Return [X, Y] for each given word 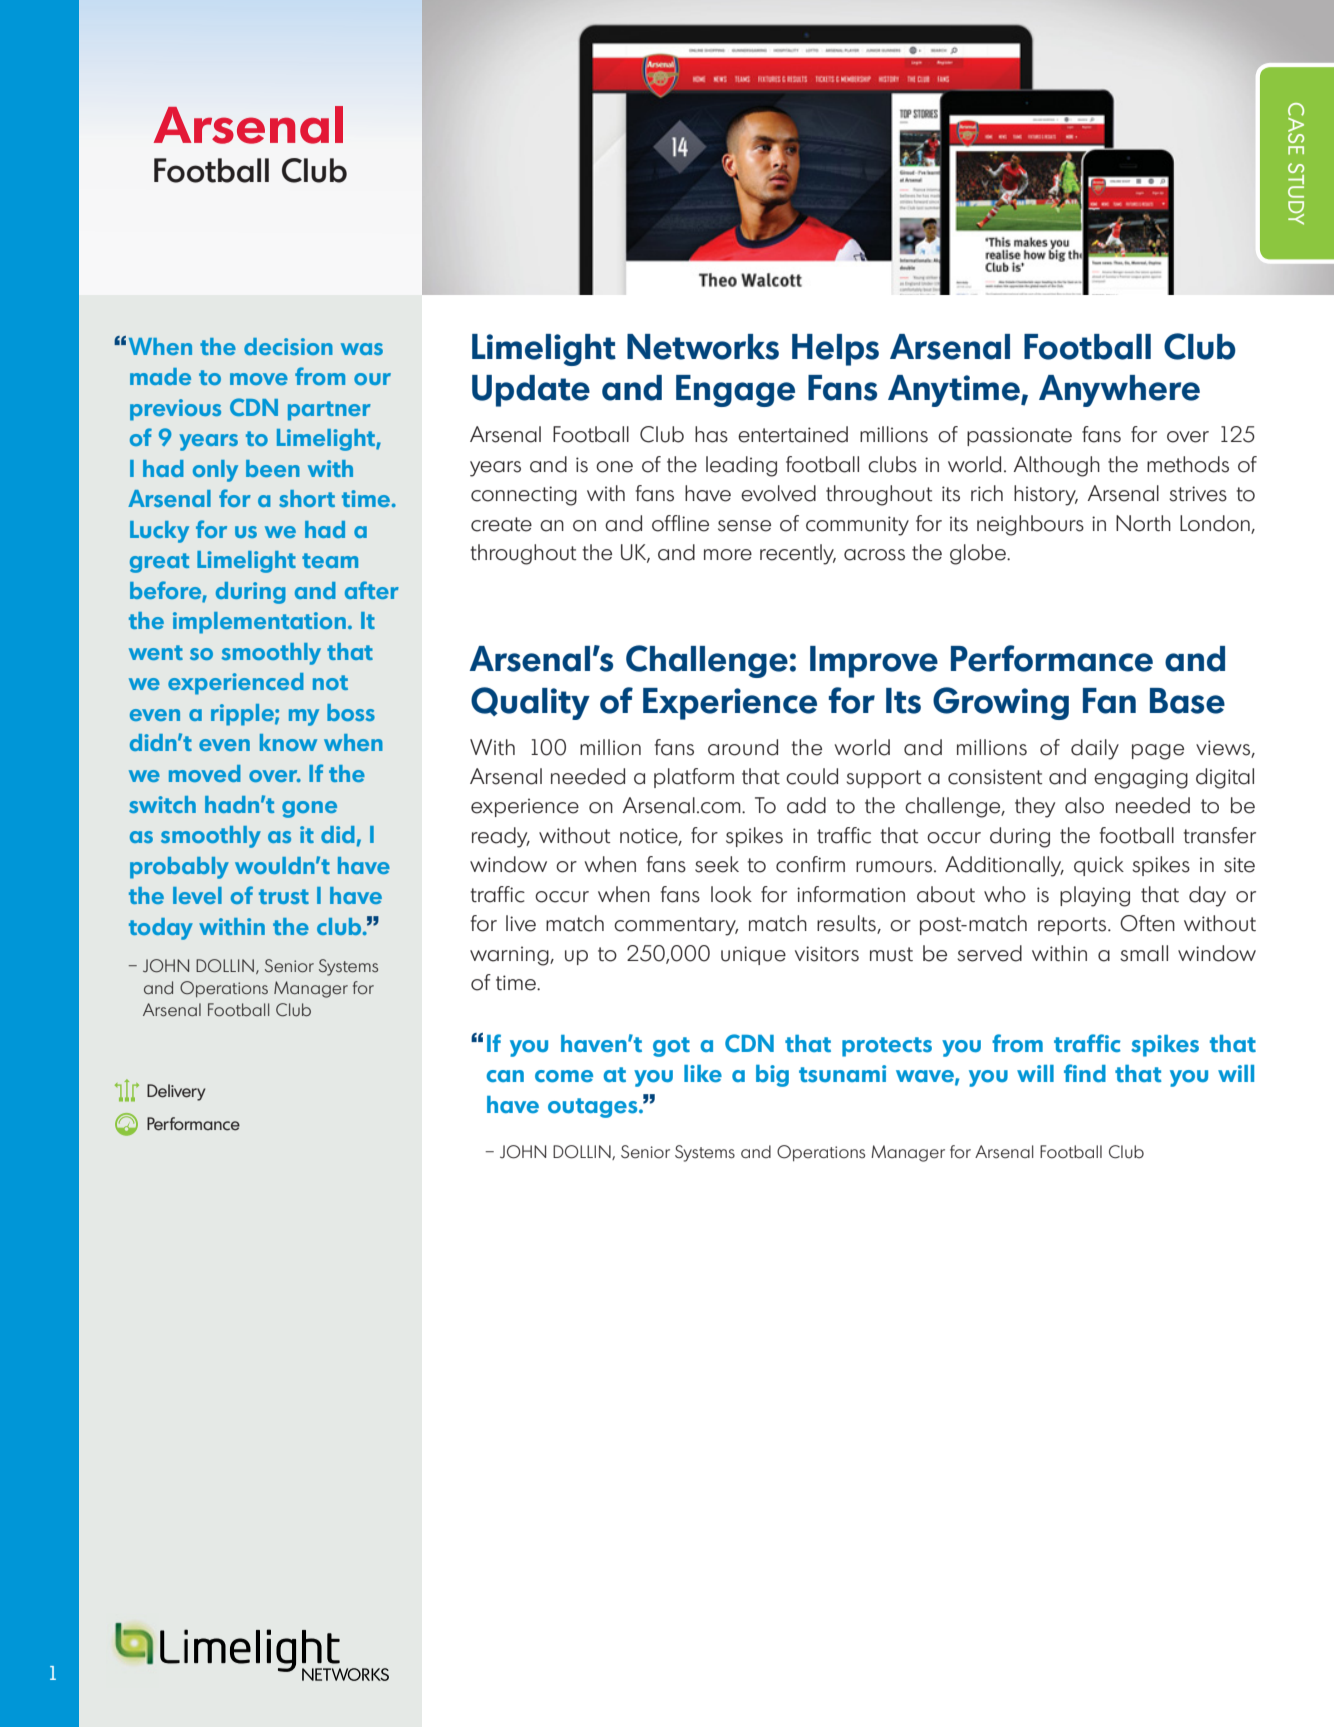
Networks [703, 347]
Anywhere [1119, 391]
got [671, 1047]
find [1085, 1073]
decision [288, 346]
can [505, 1076]
